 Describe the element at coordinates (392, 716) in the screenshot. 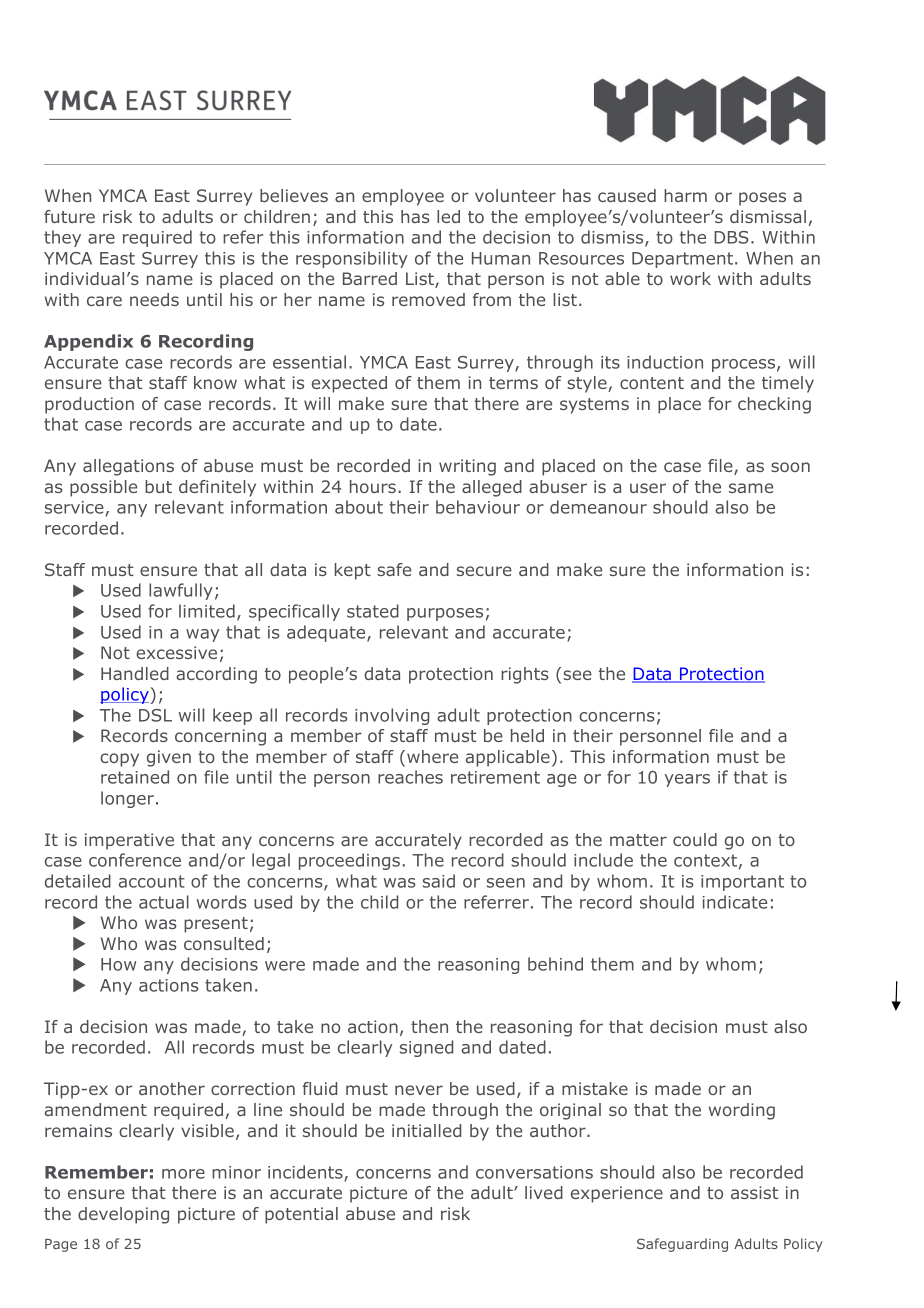

I see `involving` at that location.
